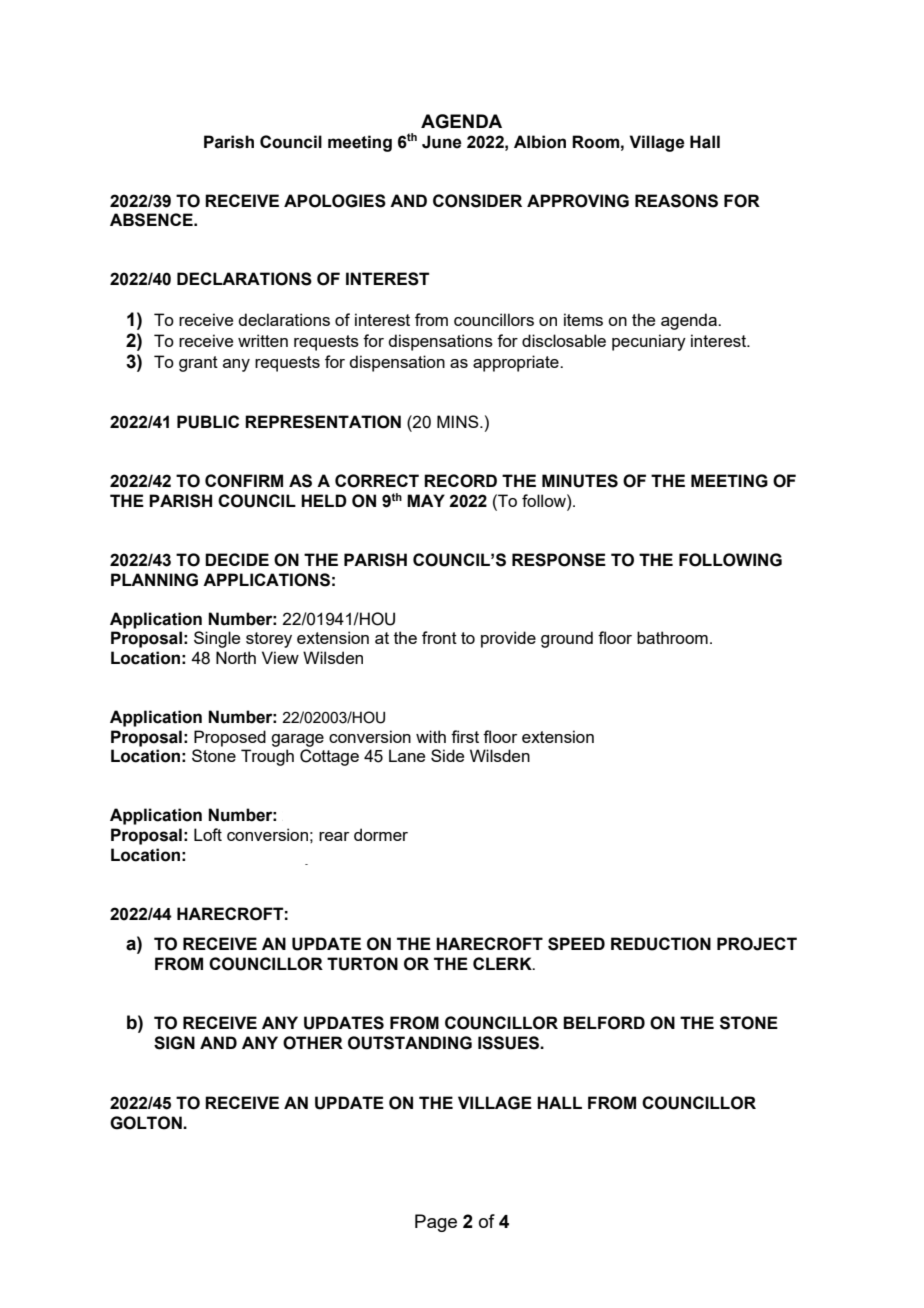 The height and width of the image is (1308, 924). What do you see at coordinates (335, 201) in the image?
I see `APOLOGIES` at bounding box center [335, 201].
